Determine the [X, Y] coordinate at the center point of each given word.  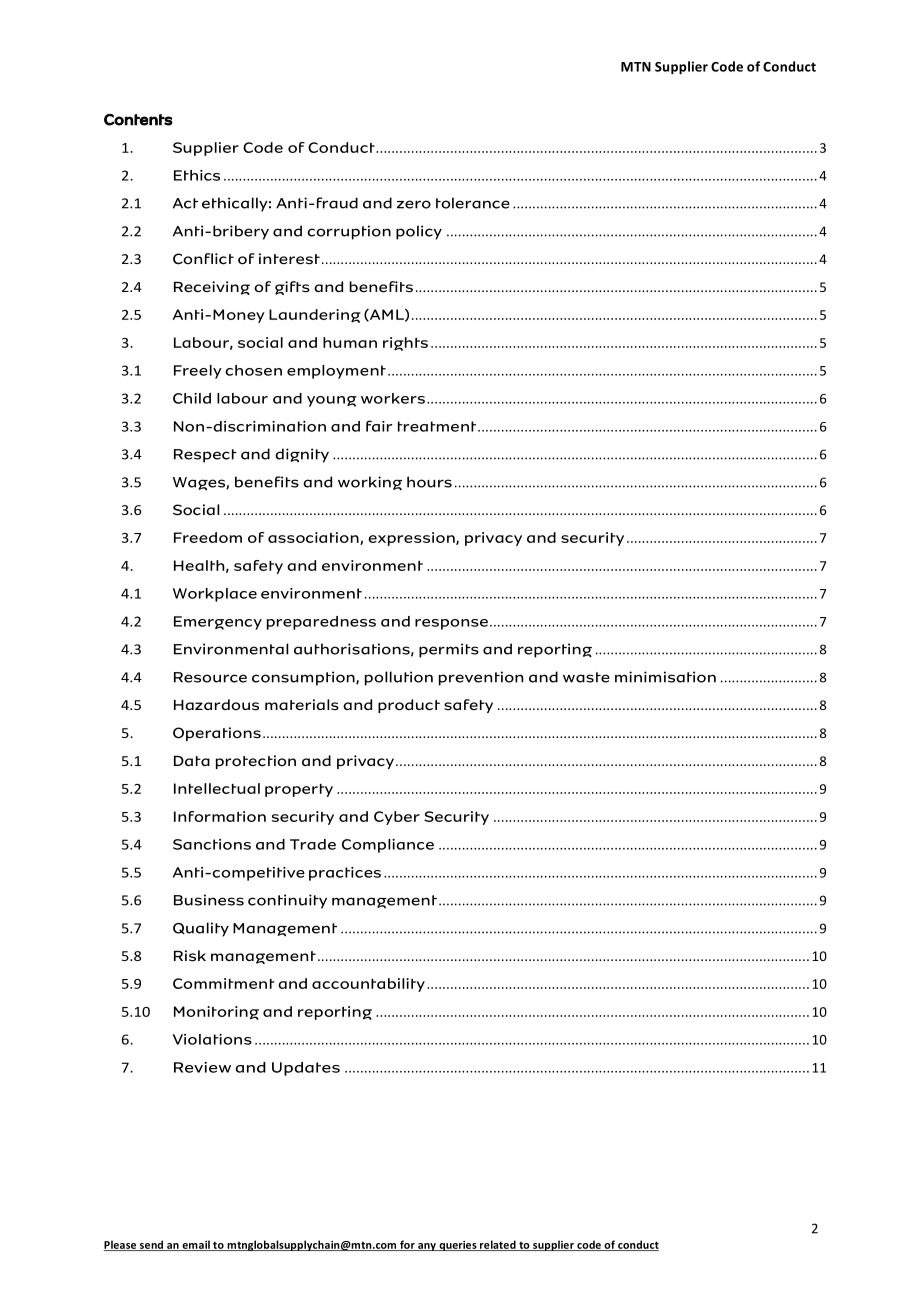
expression [412, 539]
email [196, 1245]
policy [419, 232]
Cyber [397, 818]
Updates [306, 1069]
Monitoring [216, 1013]
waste [586, 677]
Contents [138, 120]
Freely [198, 372]
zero [414, 204]
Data [192, 761]
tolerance [473, 203]
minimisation [665, 677]
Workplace [215, 595]
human [350, 342]
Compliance [388, 846]
